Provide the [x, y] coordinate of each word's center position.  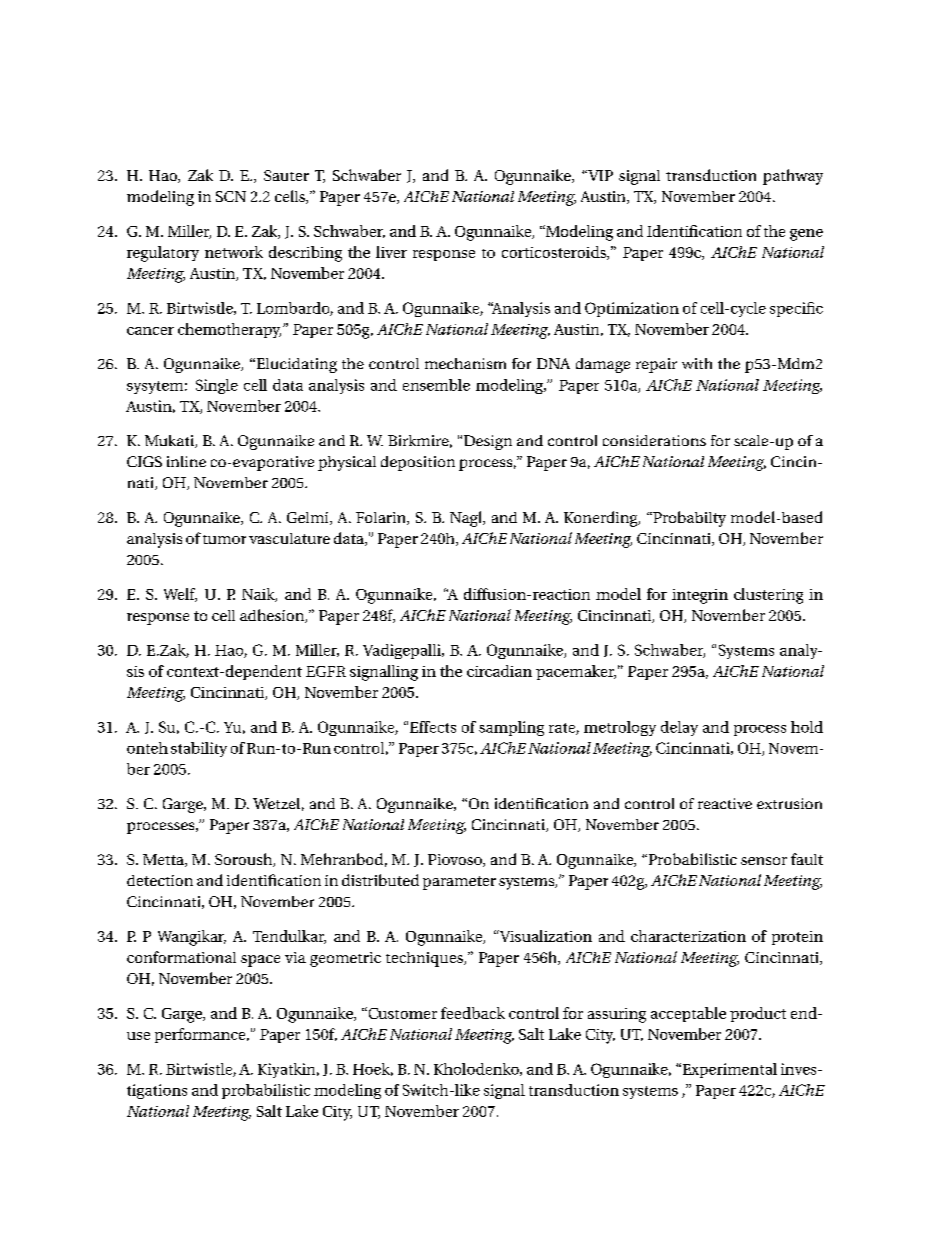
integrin [700, 596]
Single [217, 386]
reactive [725, 803]
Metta [164, 860]
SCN [231, 196]
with [697, 363]
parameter [459, 883]
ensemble [436, 385]
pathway [793, 177]
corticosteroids [555, 253]
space [260, 961]
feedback [473, 1013]
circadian [499, 671]
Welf [180, 595]
